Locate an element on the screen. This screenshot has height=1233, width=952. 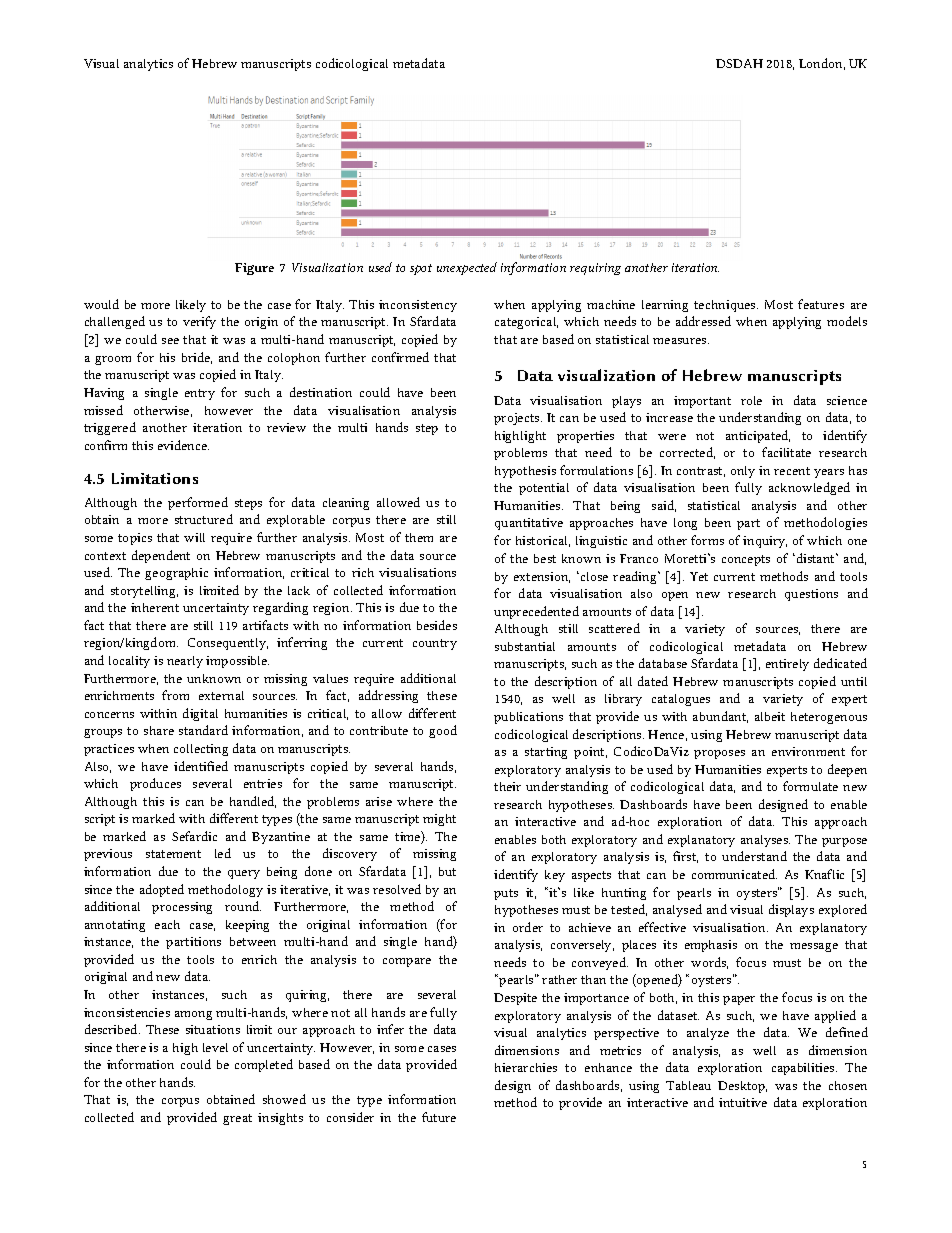
verify is located at coordinates (199, 322).
